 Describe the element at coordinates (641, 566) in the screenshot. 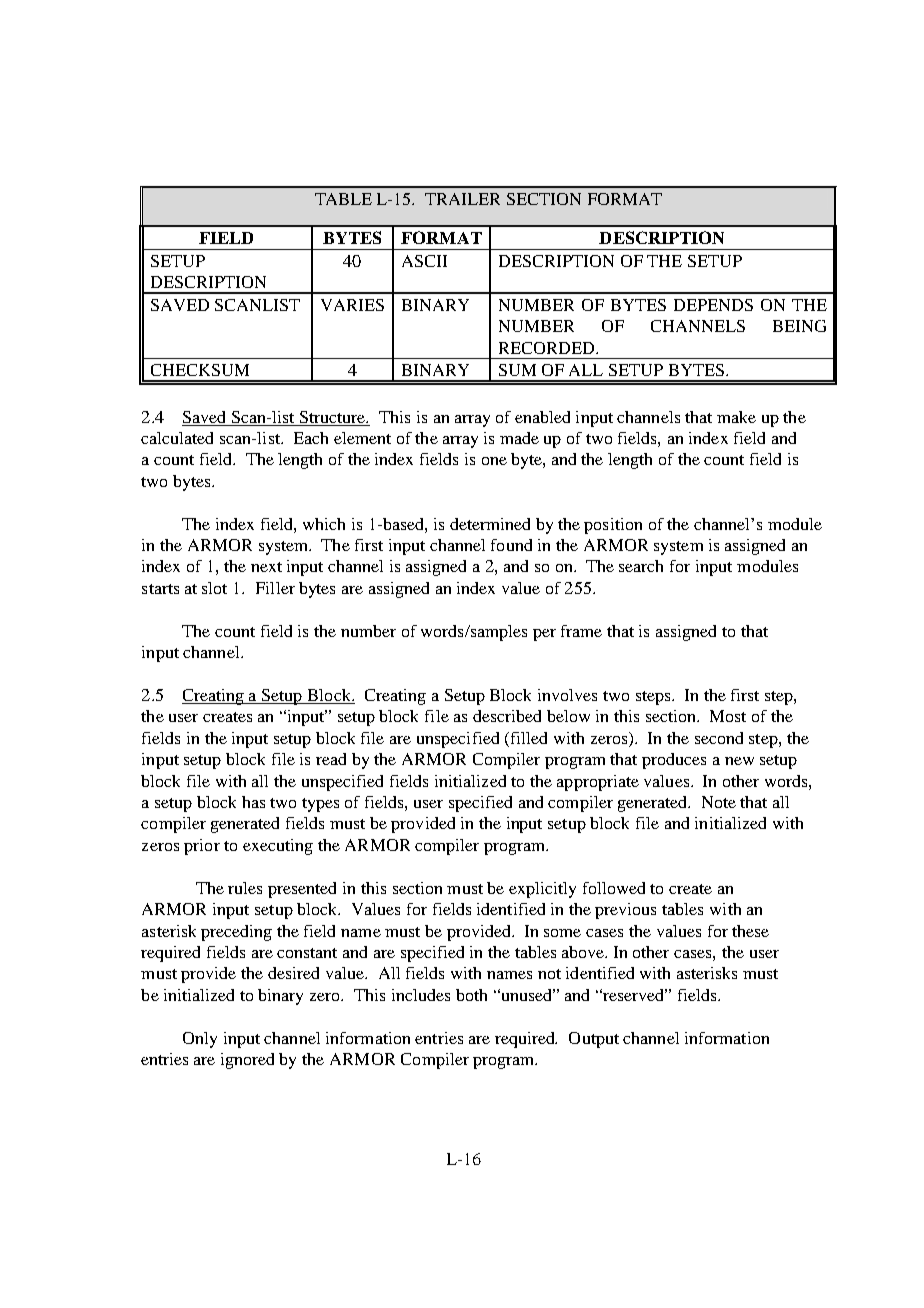

I see `search` at that location.
